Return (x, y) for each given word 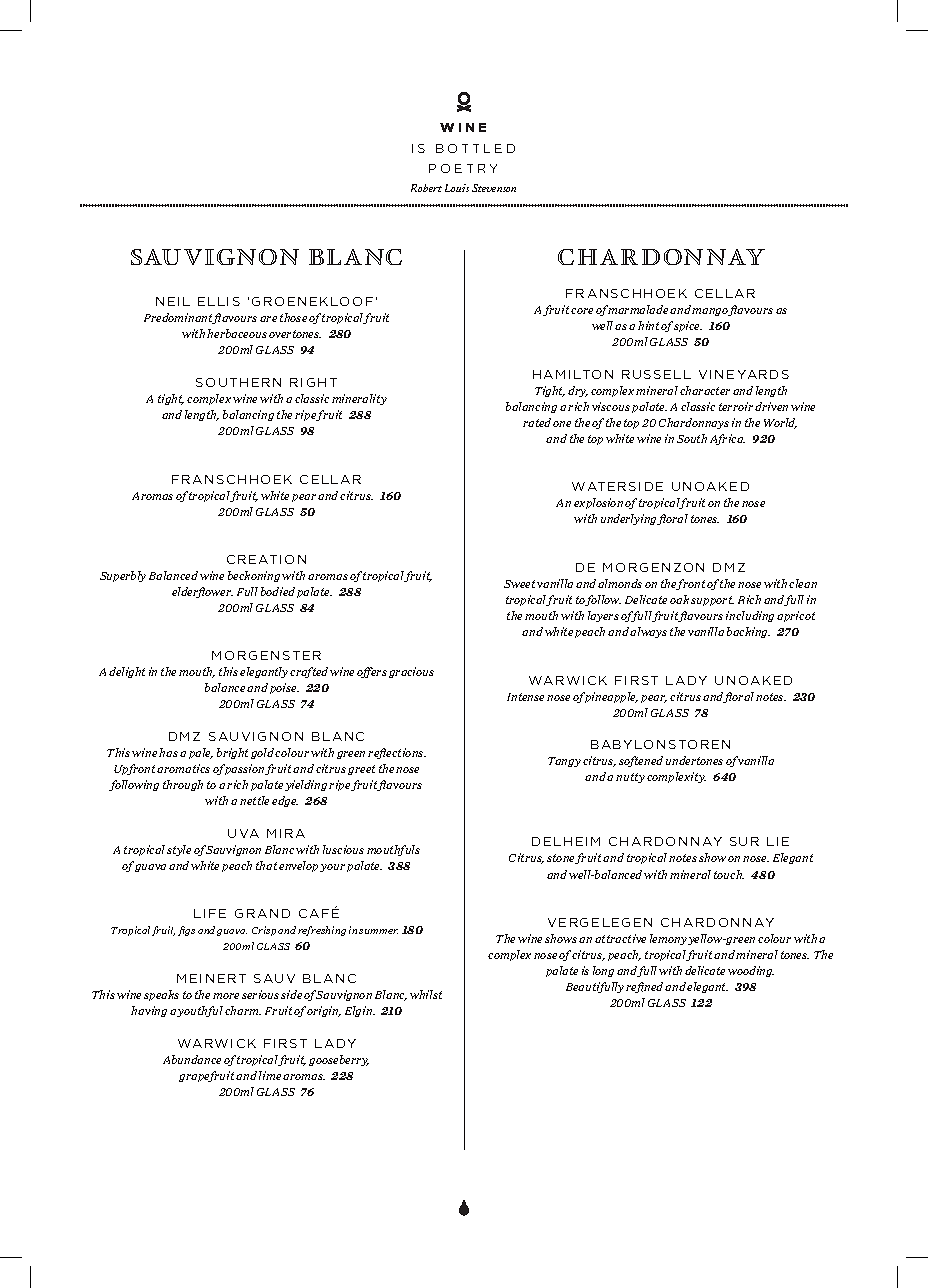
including (750, 616)
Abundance (192, 1059)
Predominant (179, 318)
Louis (457, 188)
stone (561, 859)
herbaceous (237, 333)
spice (688, 326)
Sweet (521, 584)
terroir (736, 406)
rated (537, 422)
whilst (426, 994)
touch (729, 874)
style (179, 850)
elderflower (202, 592)
